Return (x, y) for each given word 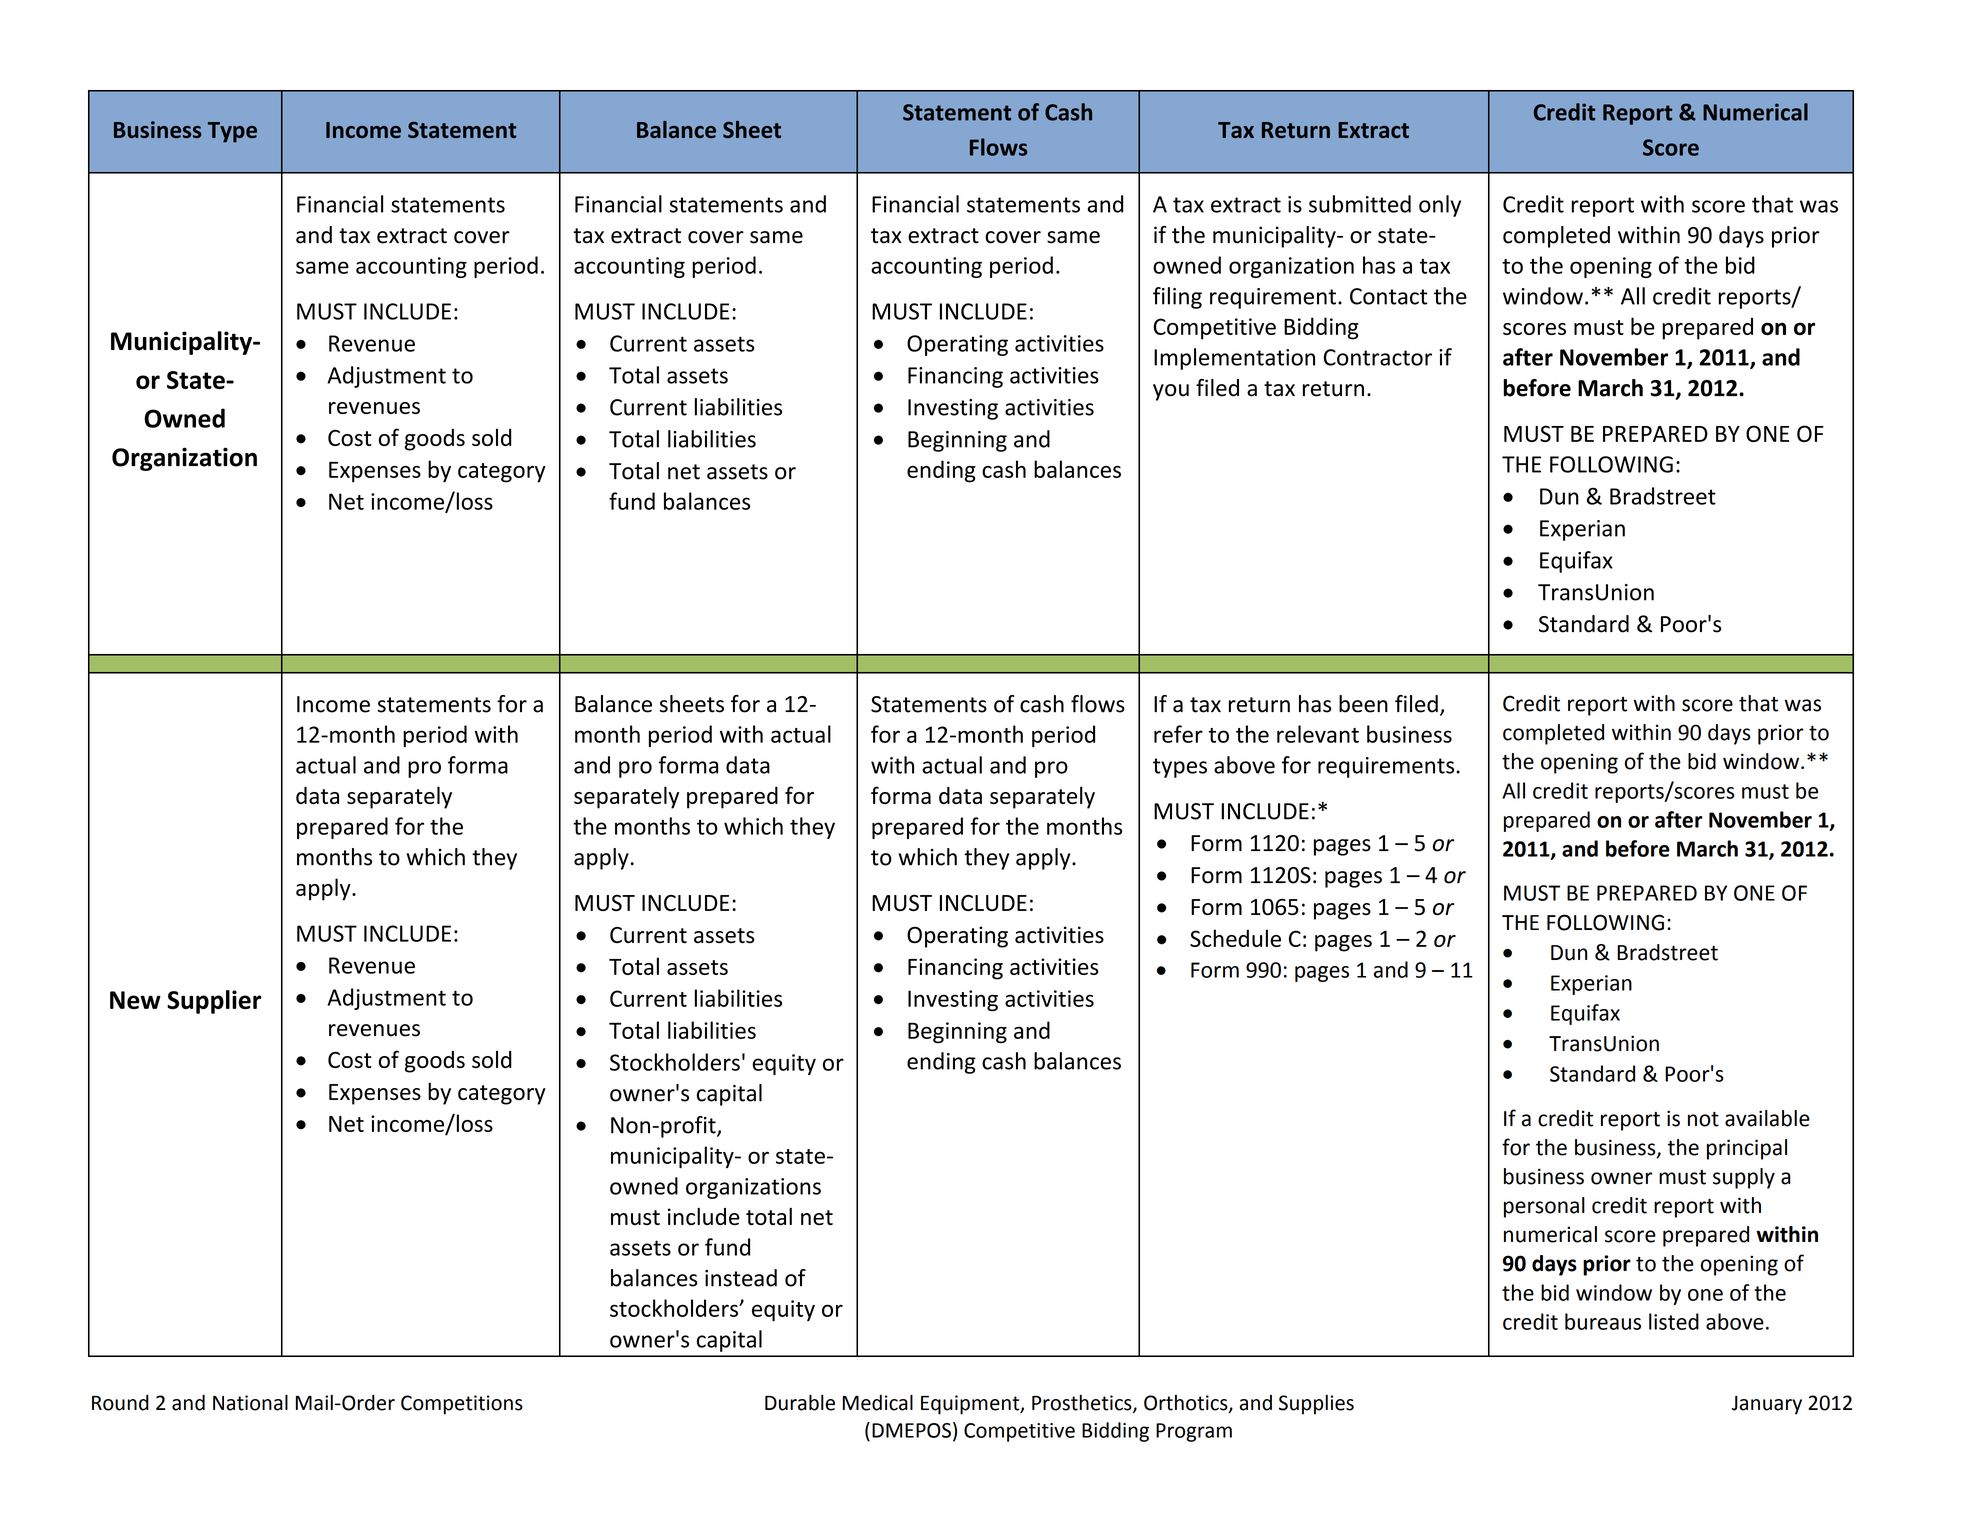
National (250, 1402)
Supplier (214, 1002)
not (1703, 1119)
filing (1177, 298)
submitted (1360, 204)
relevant (1318, 734)
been (1363, 704)
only (1440, 206)
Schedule (1235, 938)
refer (1178, 734)
